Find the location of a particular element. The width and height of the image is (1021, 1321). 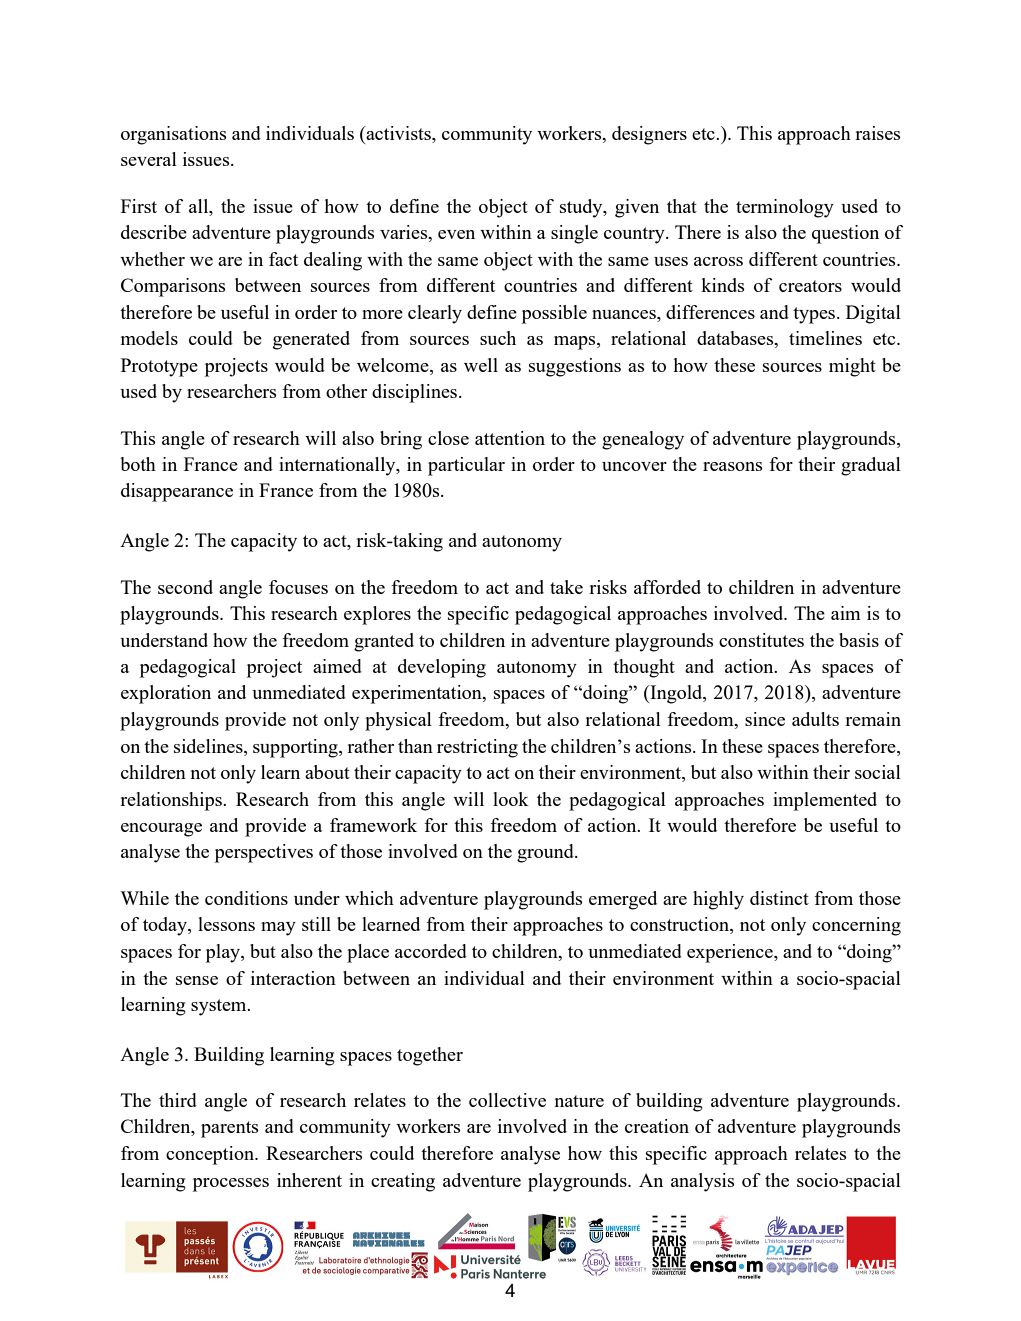

terminology is located at coordinates (785, 208).
